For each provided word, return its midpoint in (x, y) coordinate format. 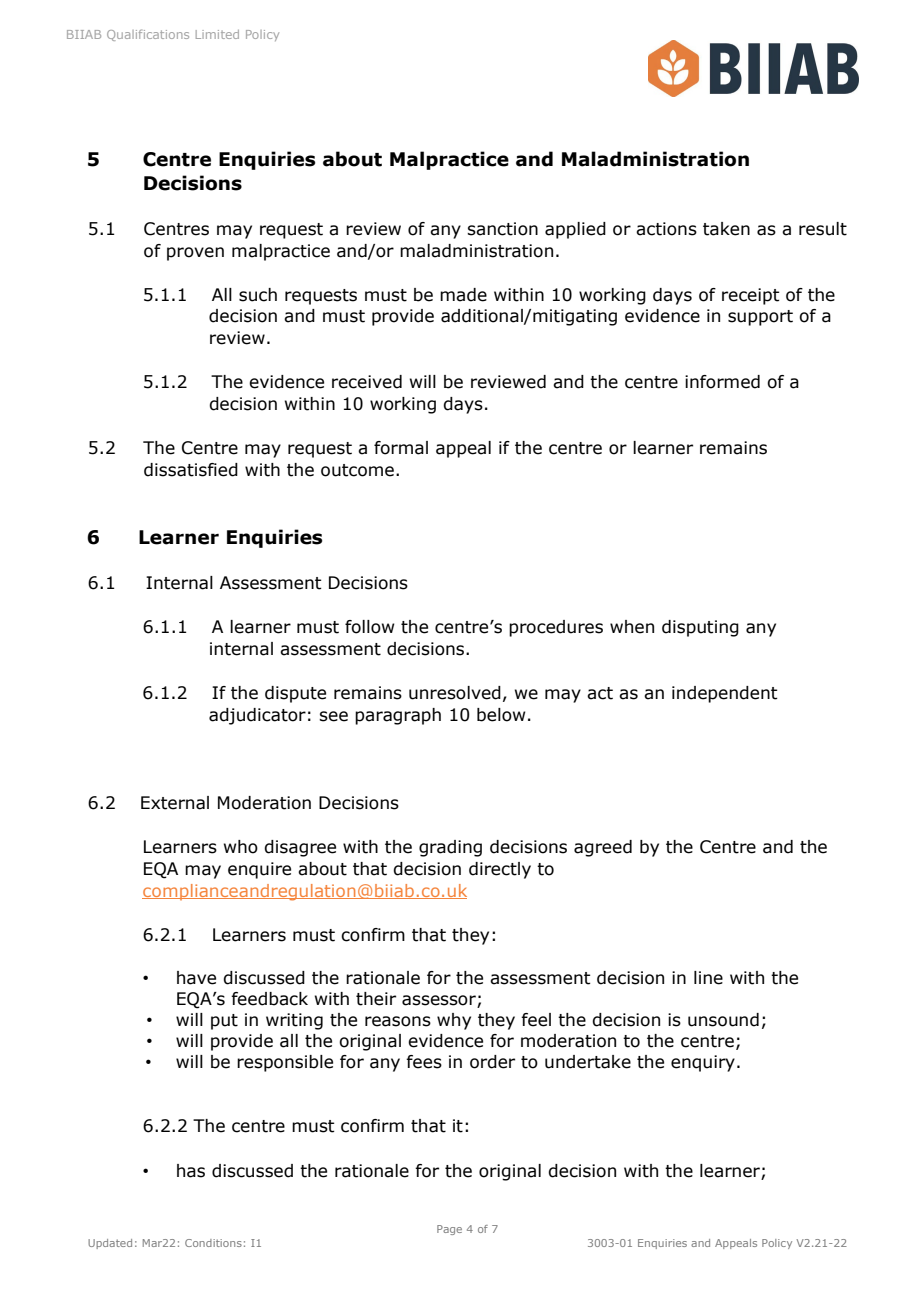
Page (449, 1230)
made (463, 295)
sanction (502, 229)
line (708, 978)
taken (726, 229)
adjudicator (257, 716)
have (196, 978)
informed (722, 382)
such (258, 295)
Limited (217, 34)
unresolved (455, 693)
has (191, 1171)
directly (500, 870)
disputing (700, 628)
